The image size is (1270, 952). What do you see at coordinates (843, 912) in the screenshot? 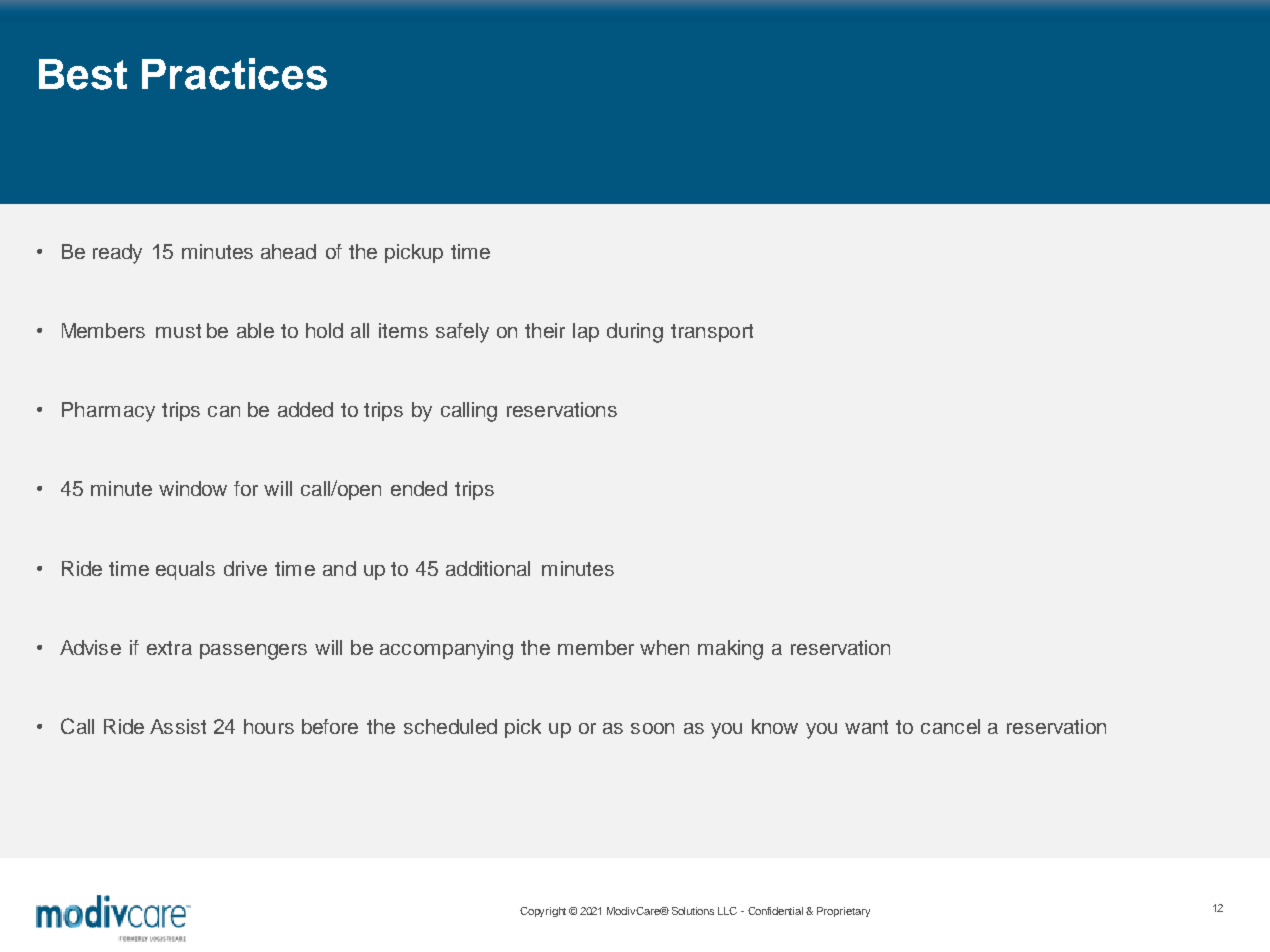
I see `Proprietary` at bounding box center [843, 912].
